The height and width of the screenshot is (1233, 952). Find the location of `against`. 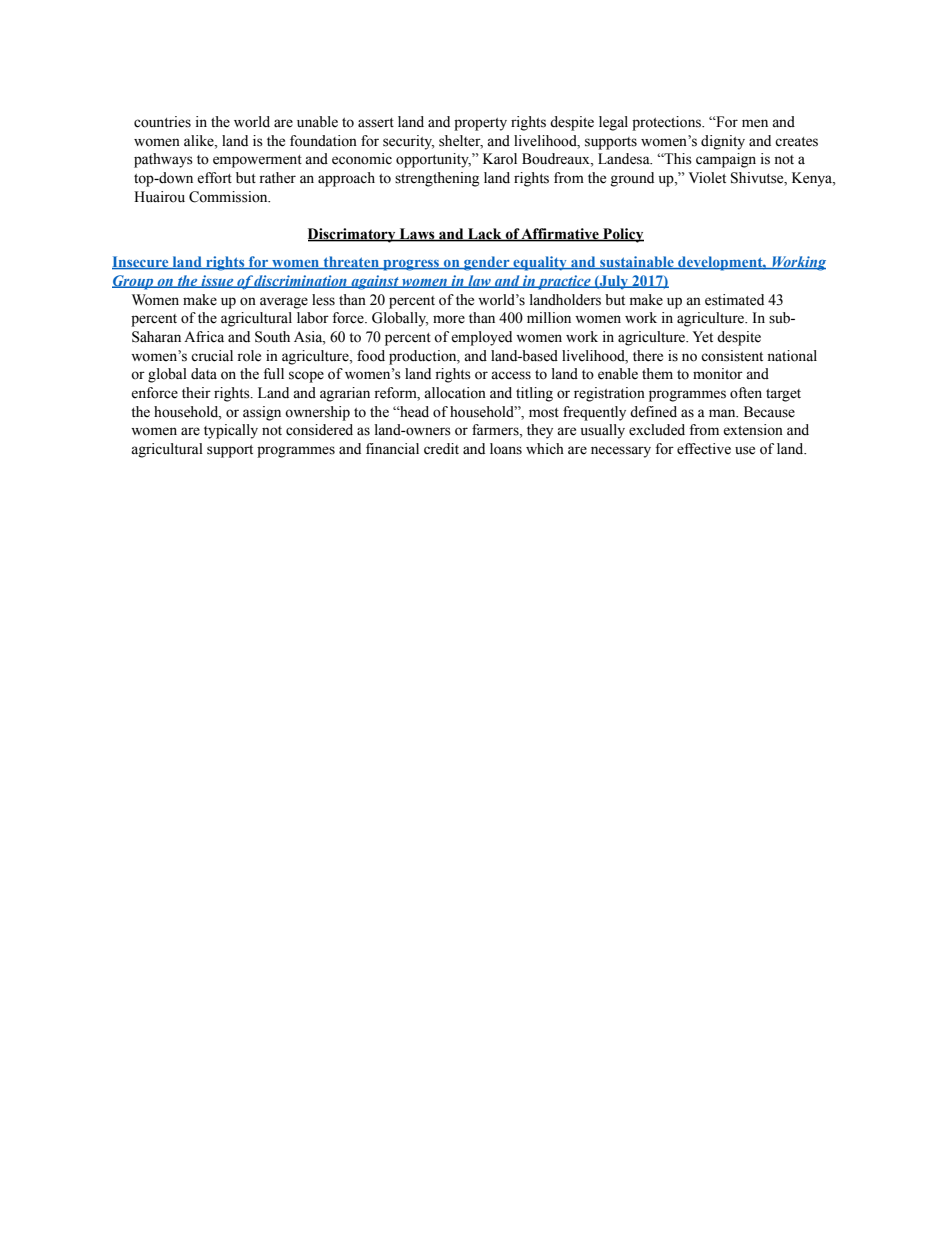

against is located at coordinates (375, 282).
